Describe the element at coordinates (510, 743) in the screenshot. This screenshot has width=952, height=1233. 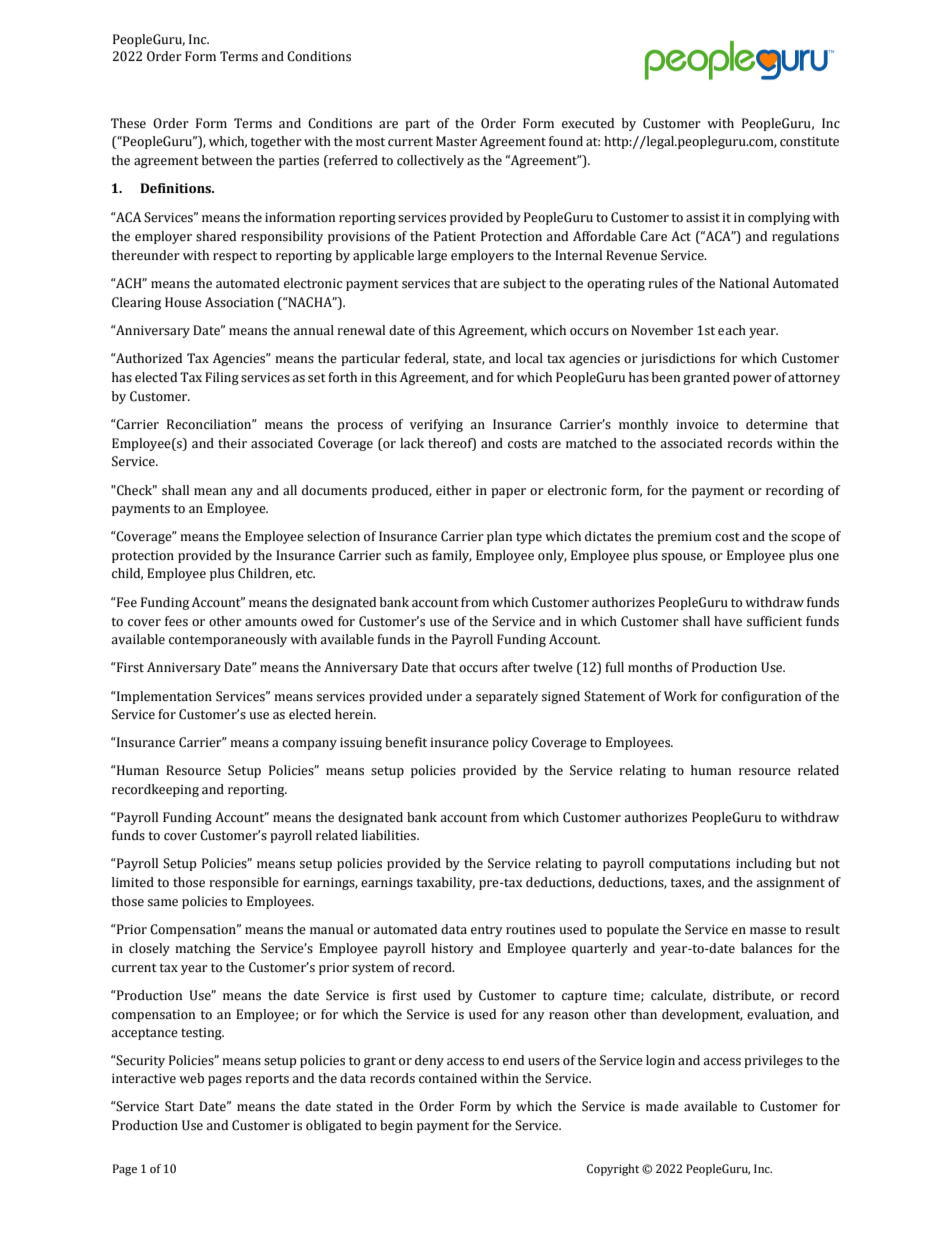
I see `policy` at that location.
